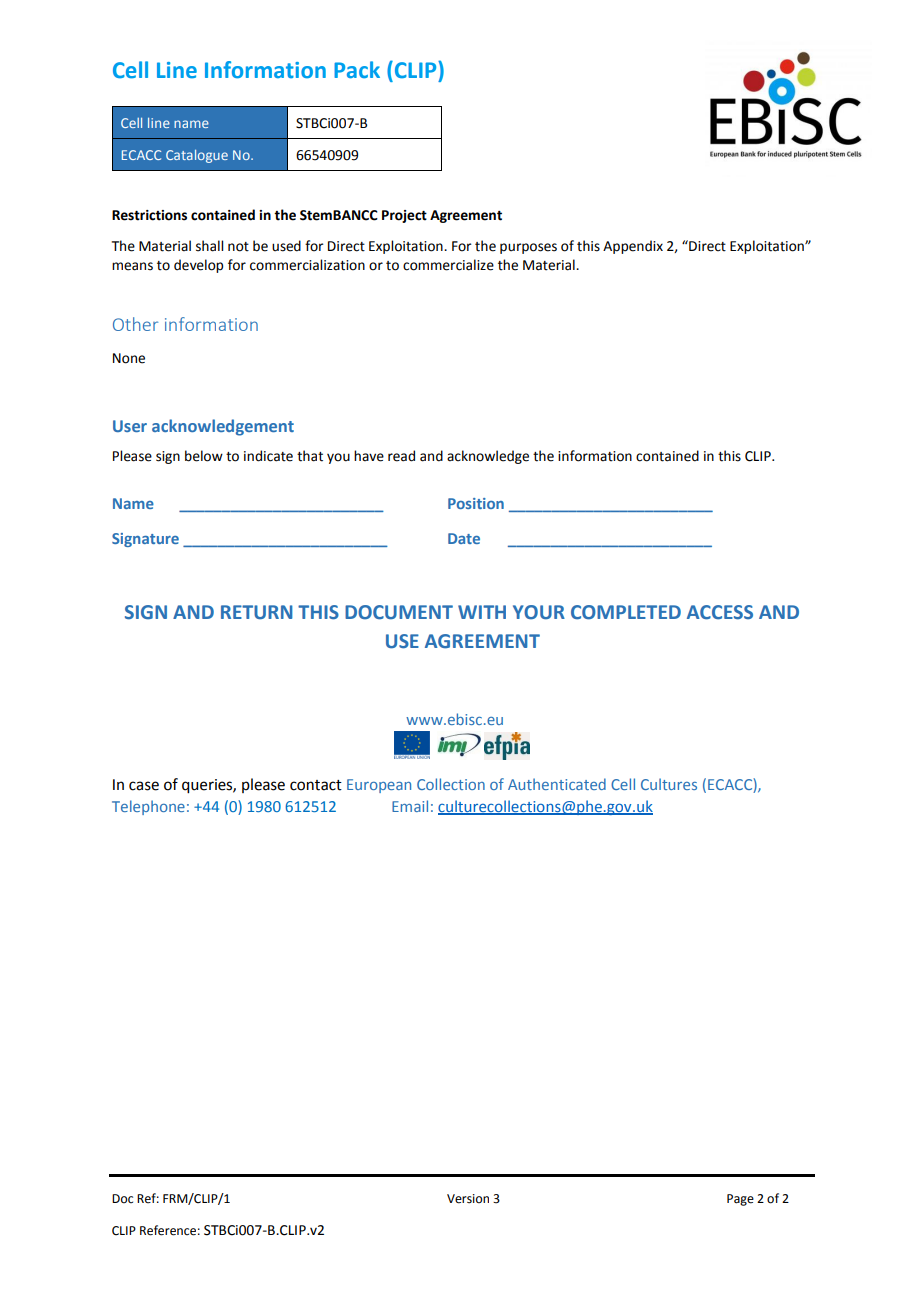 This image has height=1308, width=924. What do you see at coordinates (528, 248) in the image?
I see `purposes` at bounding box center [528, 248].
